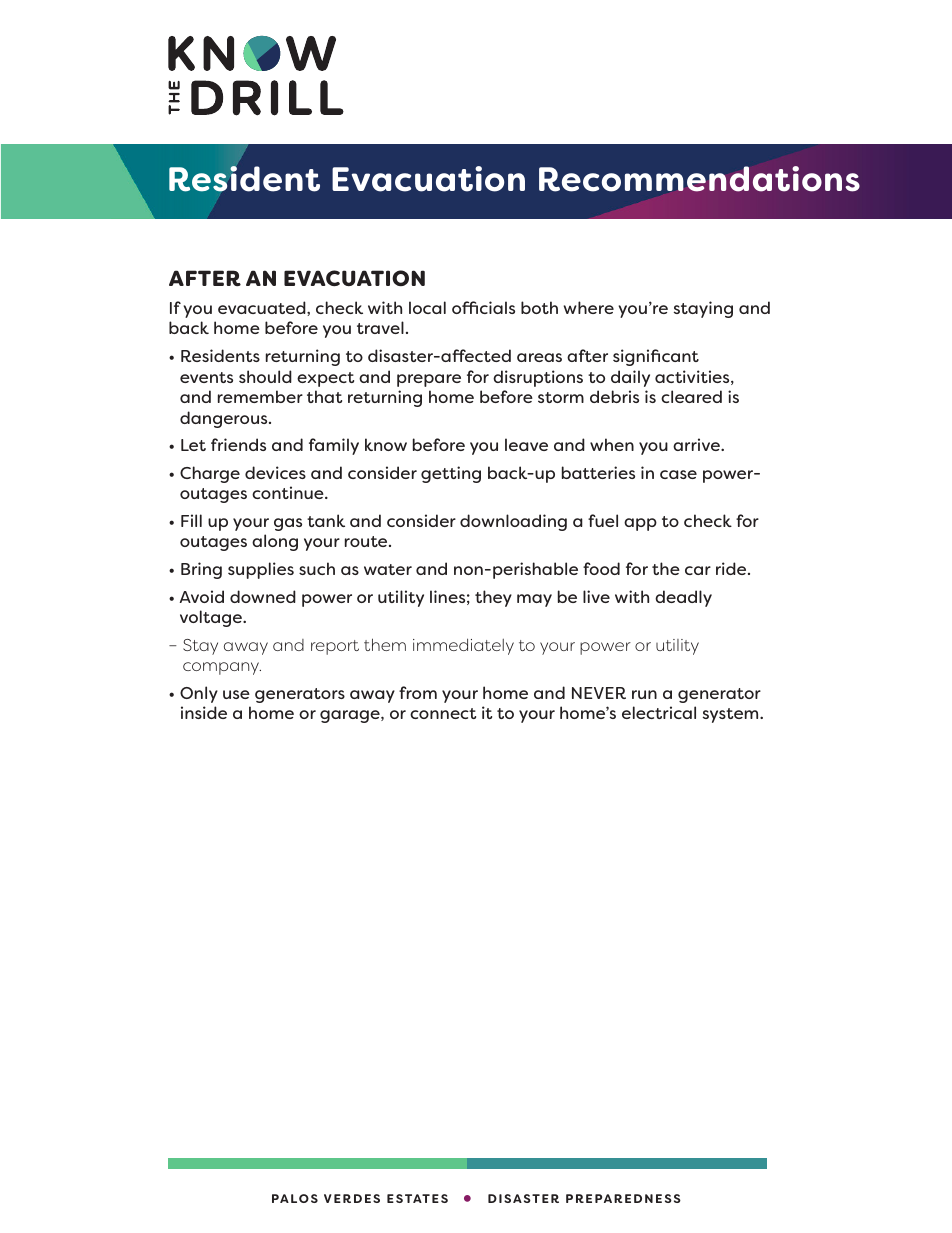 This screenshot has height=1233, width=952. What do you see at coordinates (261, 570) in the screenshot?
I see `supplies` at bounding box center [261, 570].
